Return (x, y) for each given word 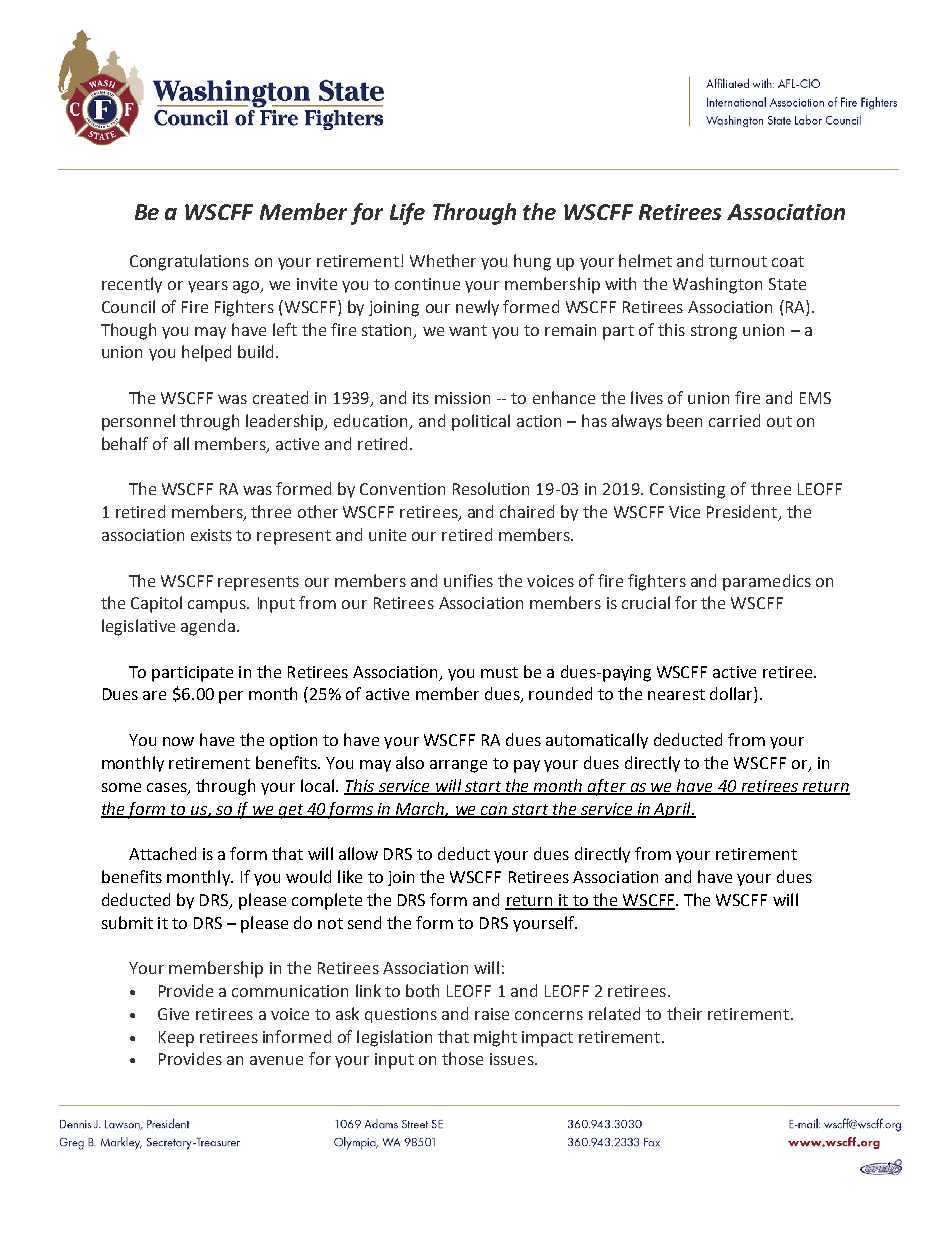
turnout (738, 261)
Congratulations (189, 262)
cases (168, 788)
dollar (732, 695)
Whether (443, 260)
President (743, 513)
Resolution (491, 488)
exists (211, 535)
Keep (176, 1039)
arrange (458, 766)
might (495, 1038)
